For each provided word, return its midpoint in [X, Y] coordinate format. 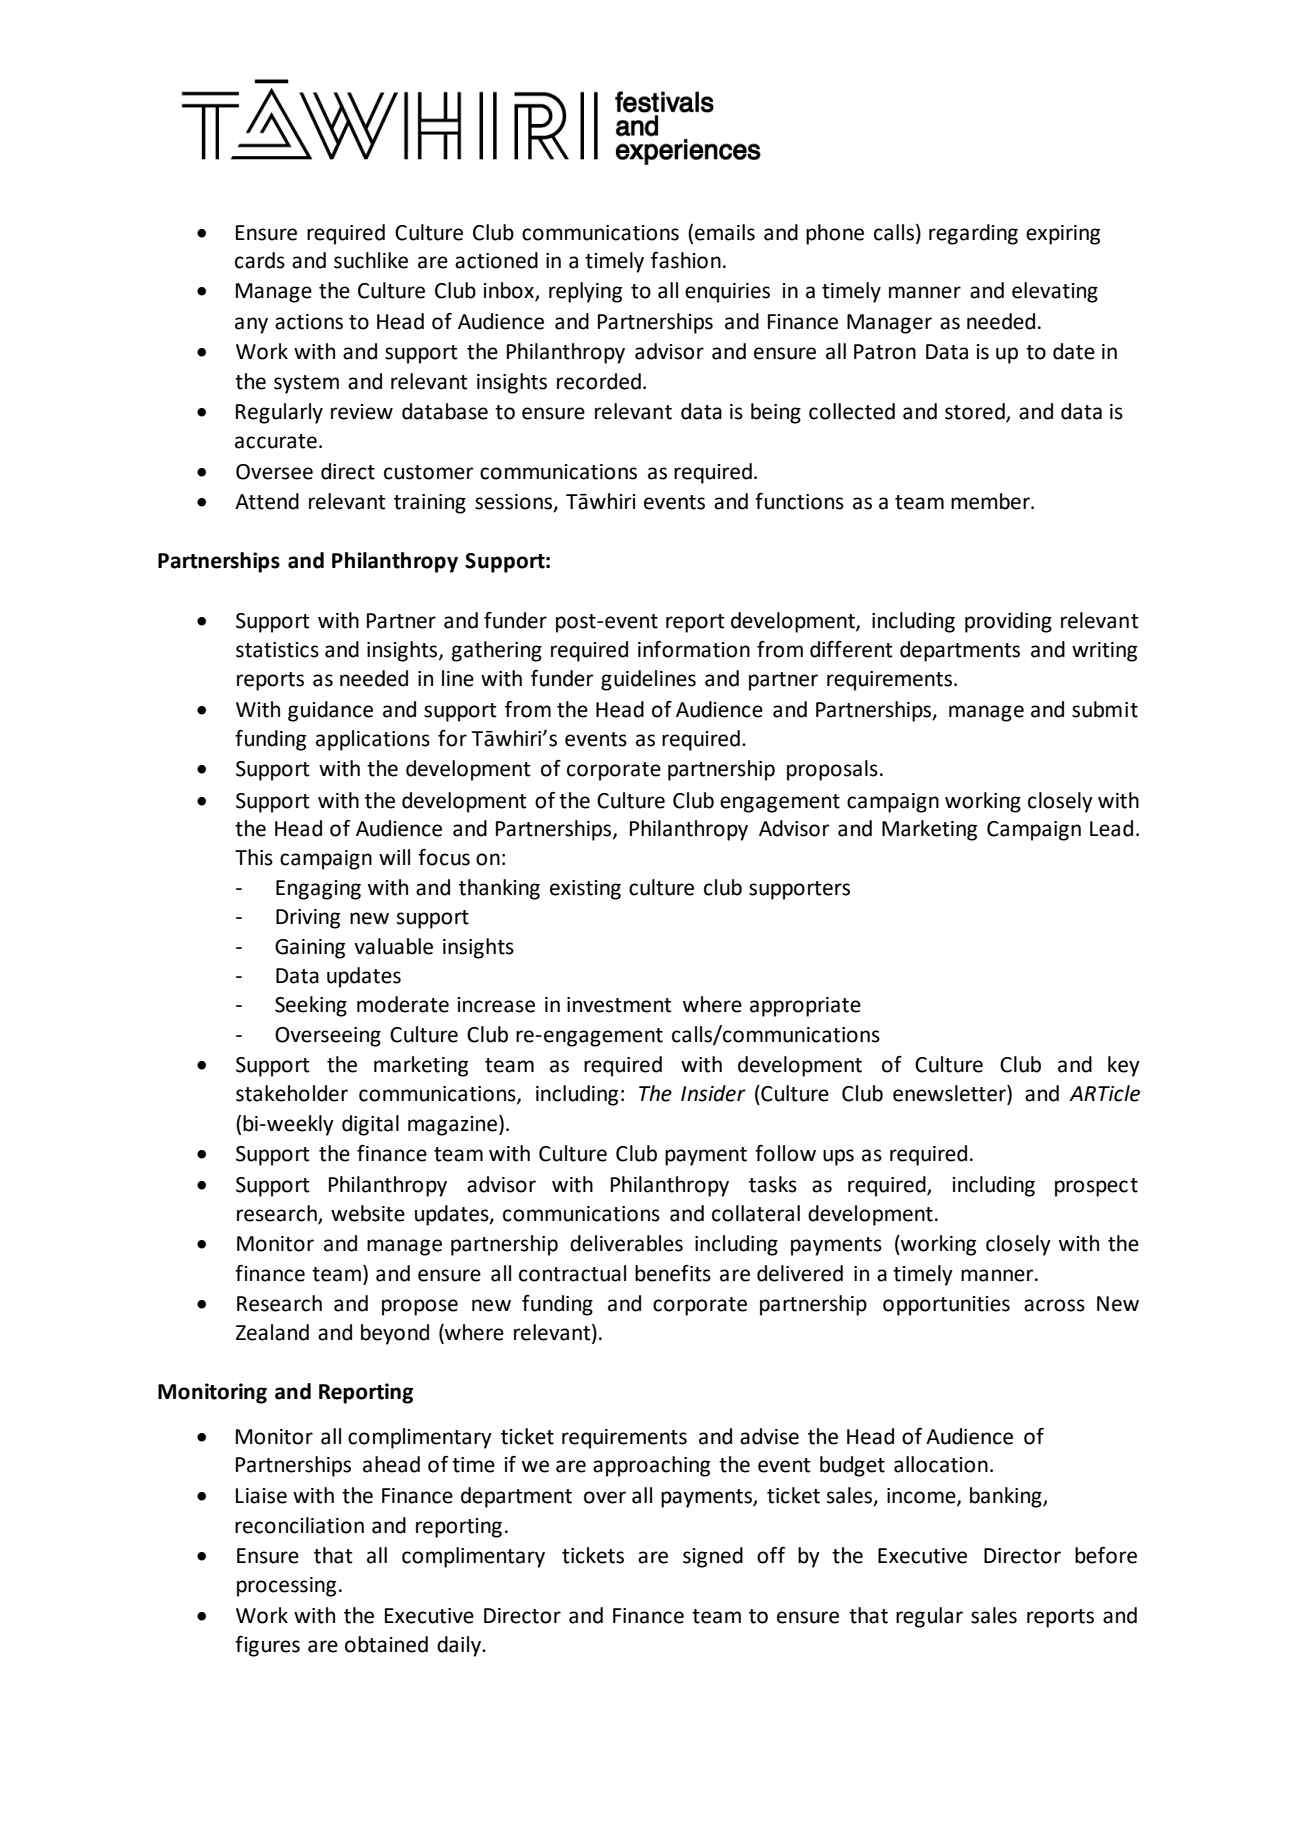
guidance [330, 711]
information [694, 649]
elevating [1055, 292]
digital [370, 1125]
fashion [686, 260]
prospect [1096, 1187]
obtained [386, 1644]
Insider [713, 1093]
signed [713, 1557]
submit [1105, 709]
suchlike [371, 260]
